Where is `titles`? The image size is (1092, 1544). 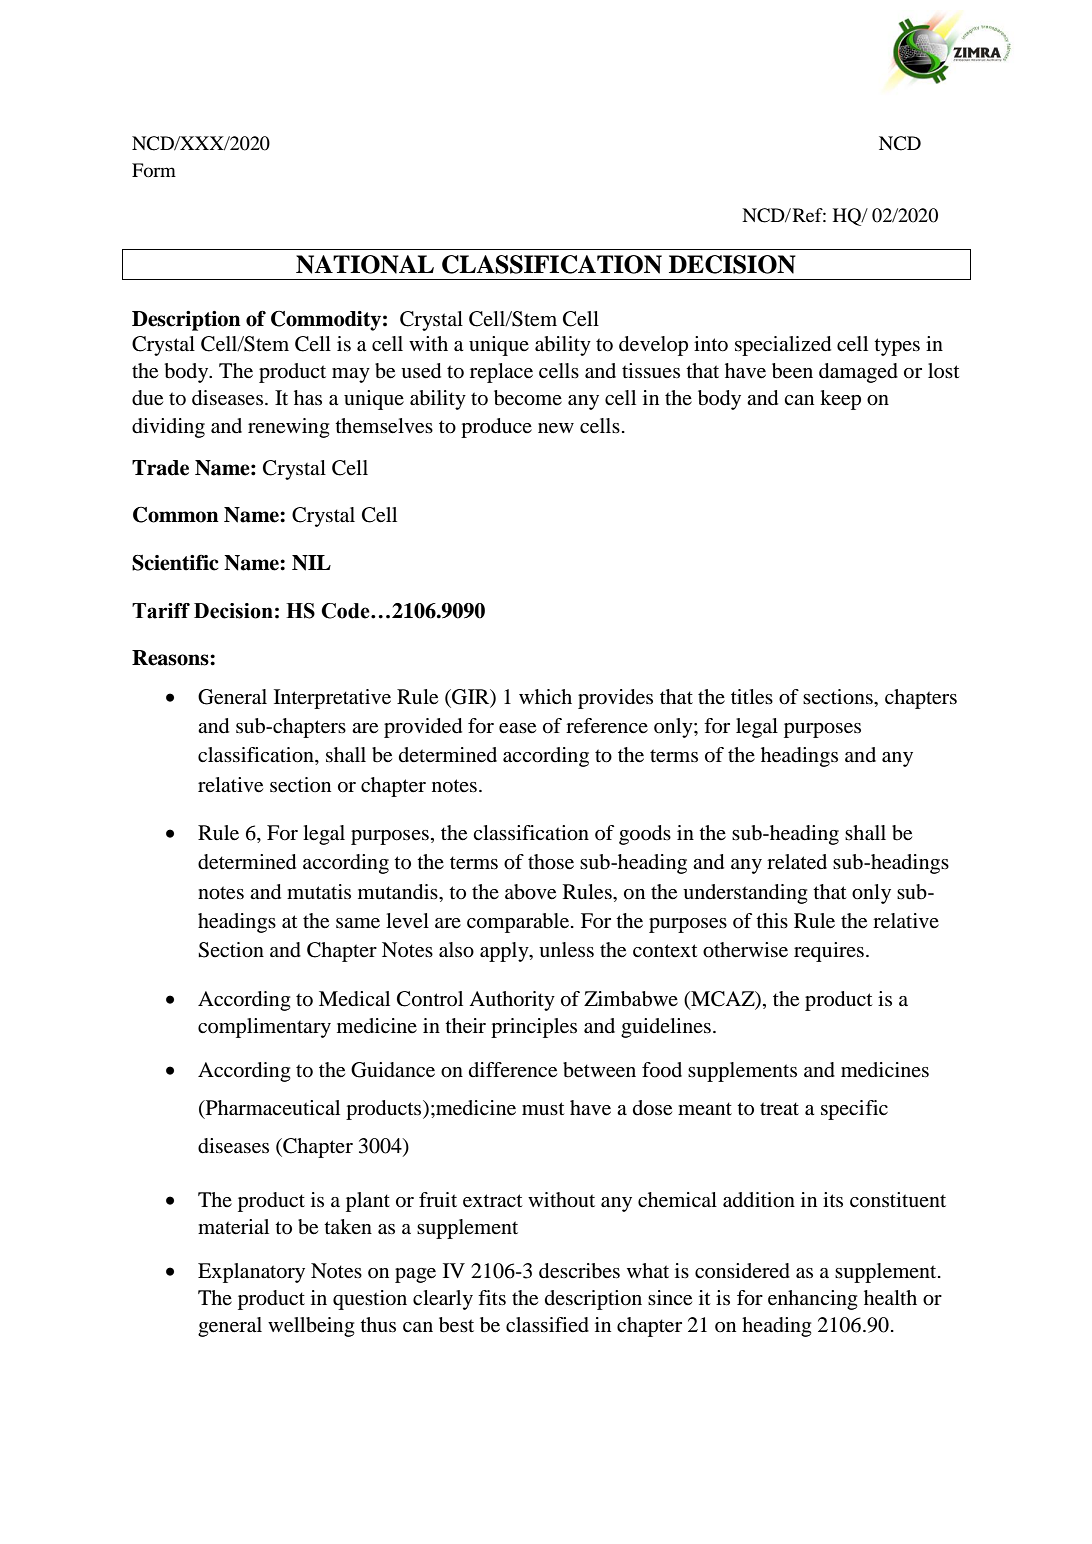
titles is located at coordinates (752, 697).
